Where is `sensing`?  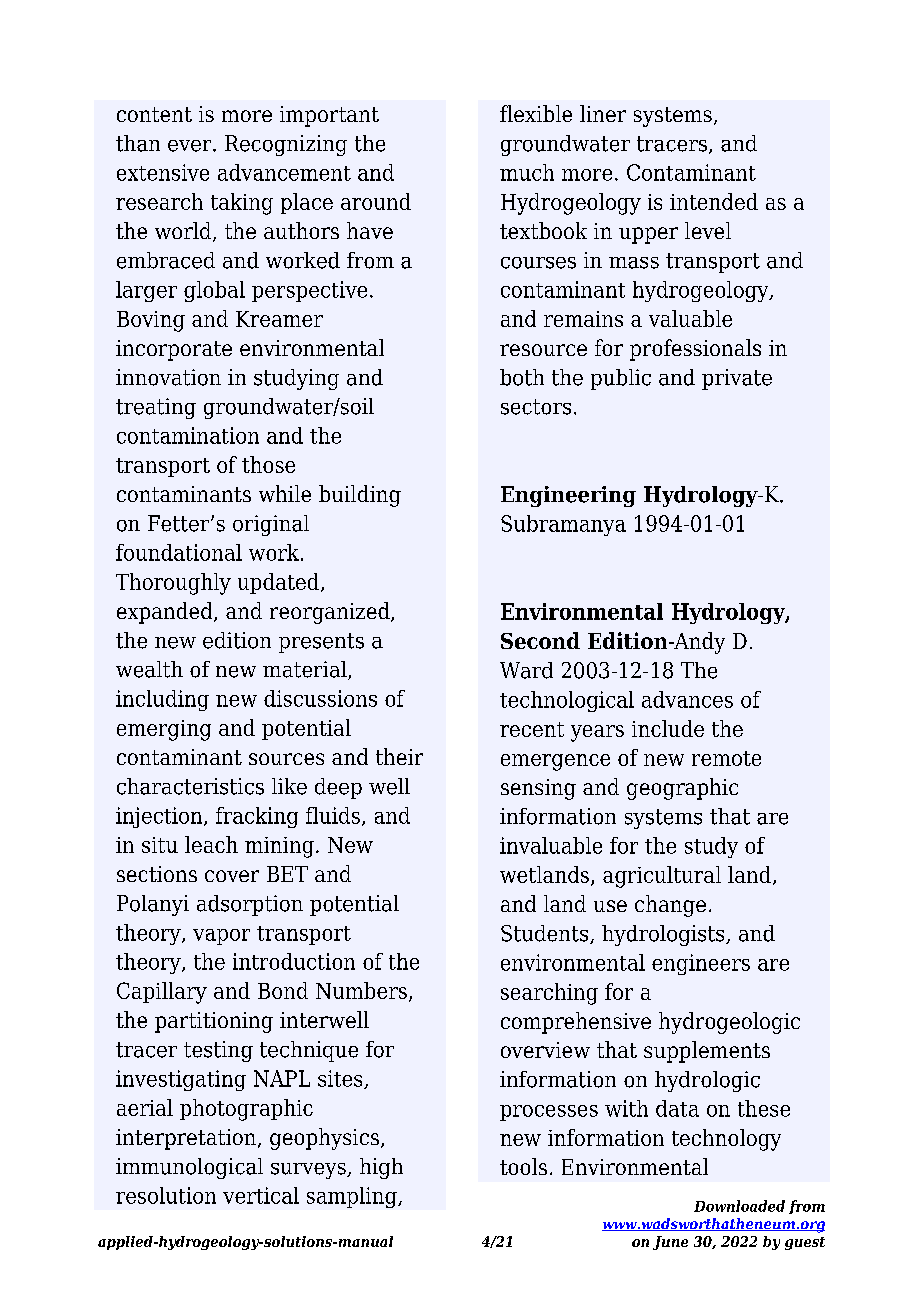 sensing is located at coordinates (538, 789).
